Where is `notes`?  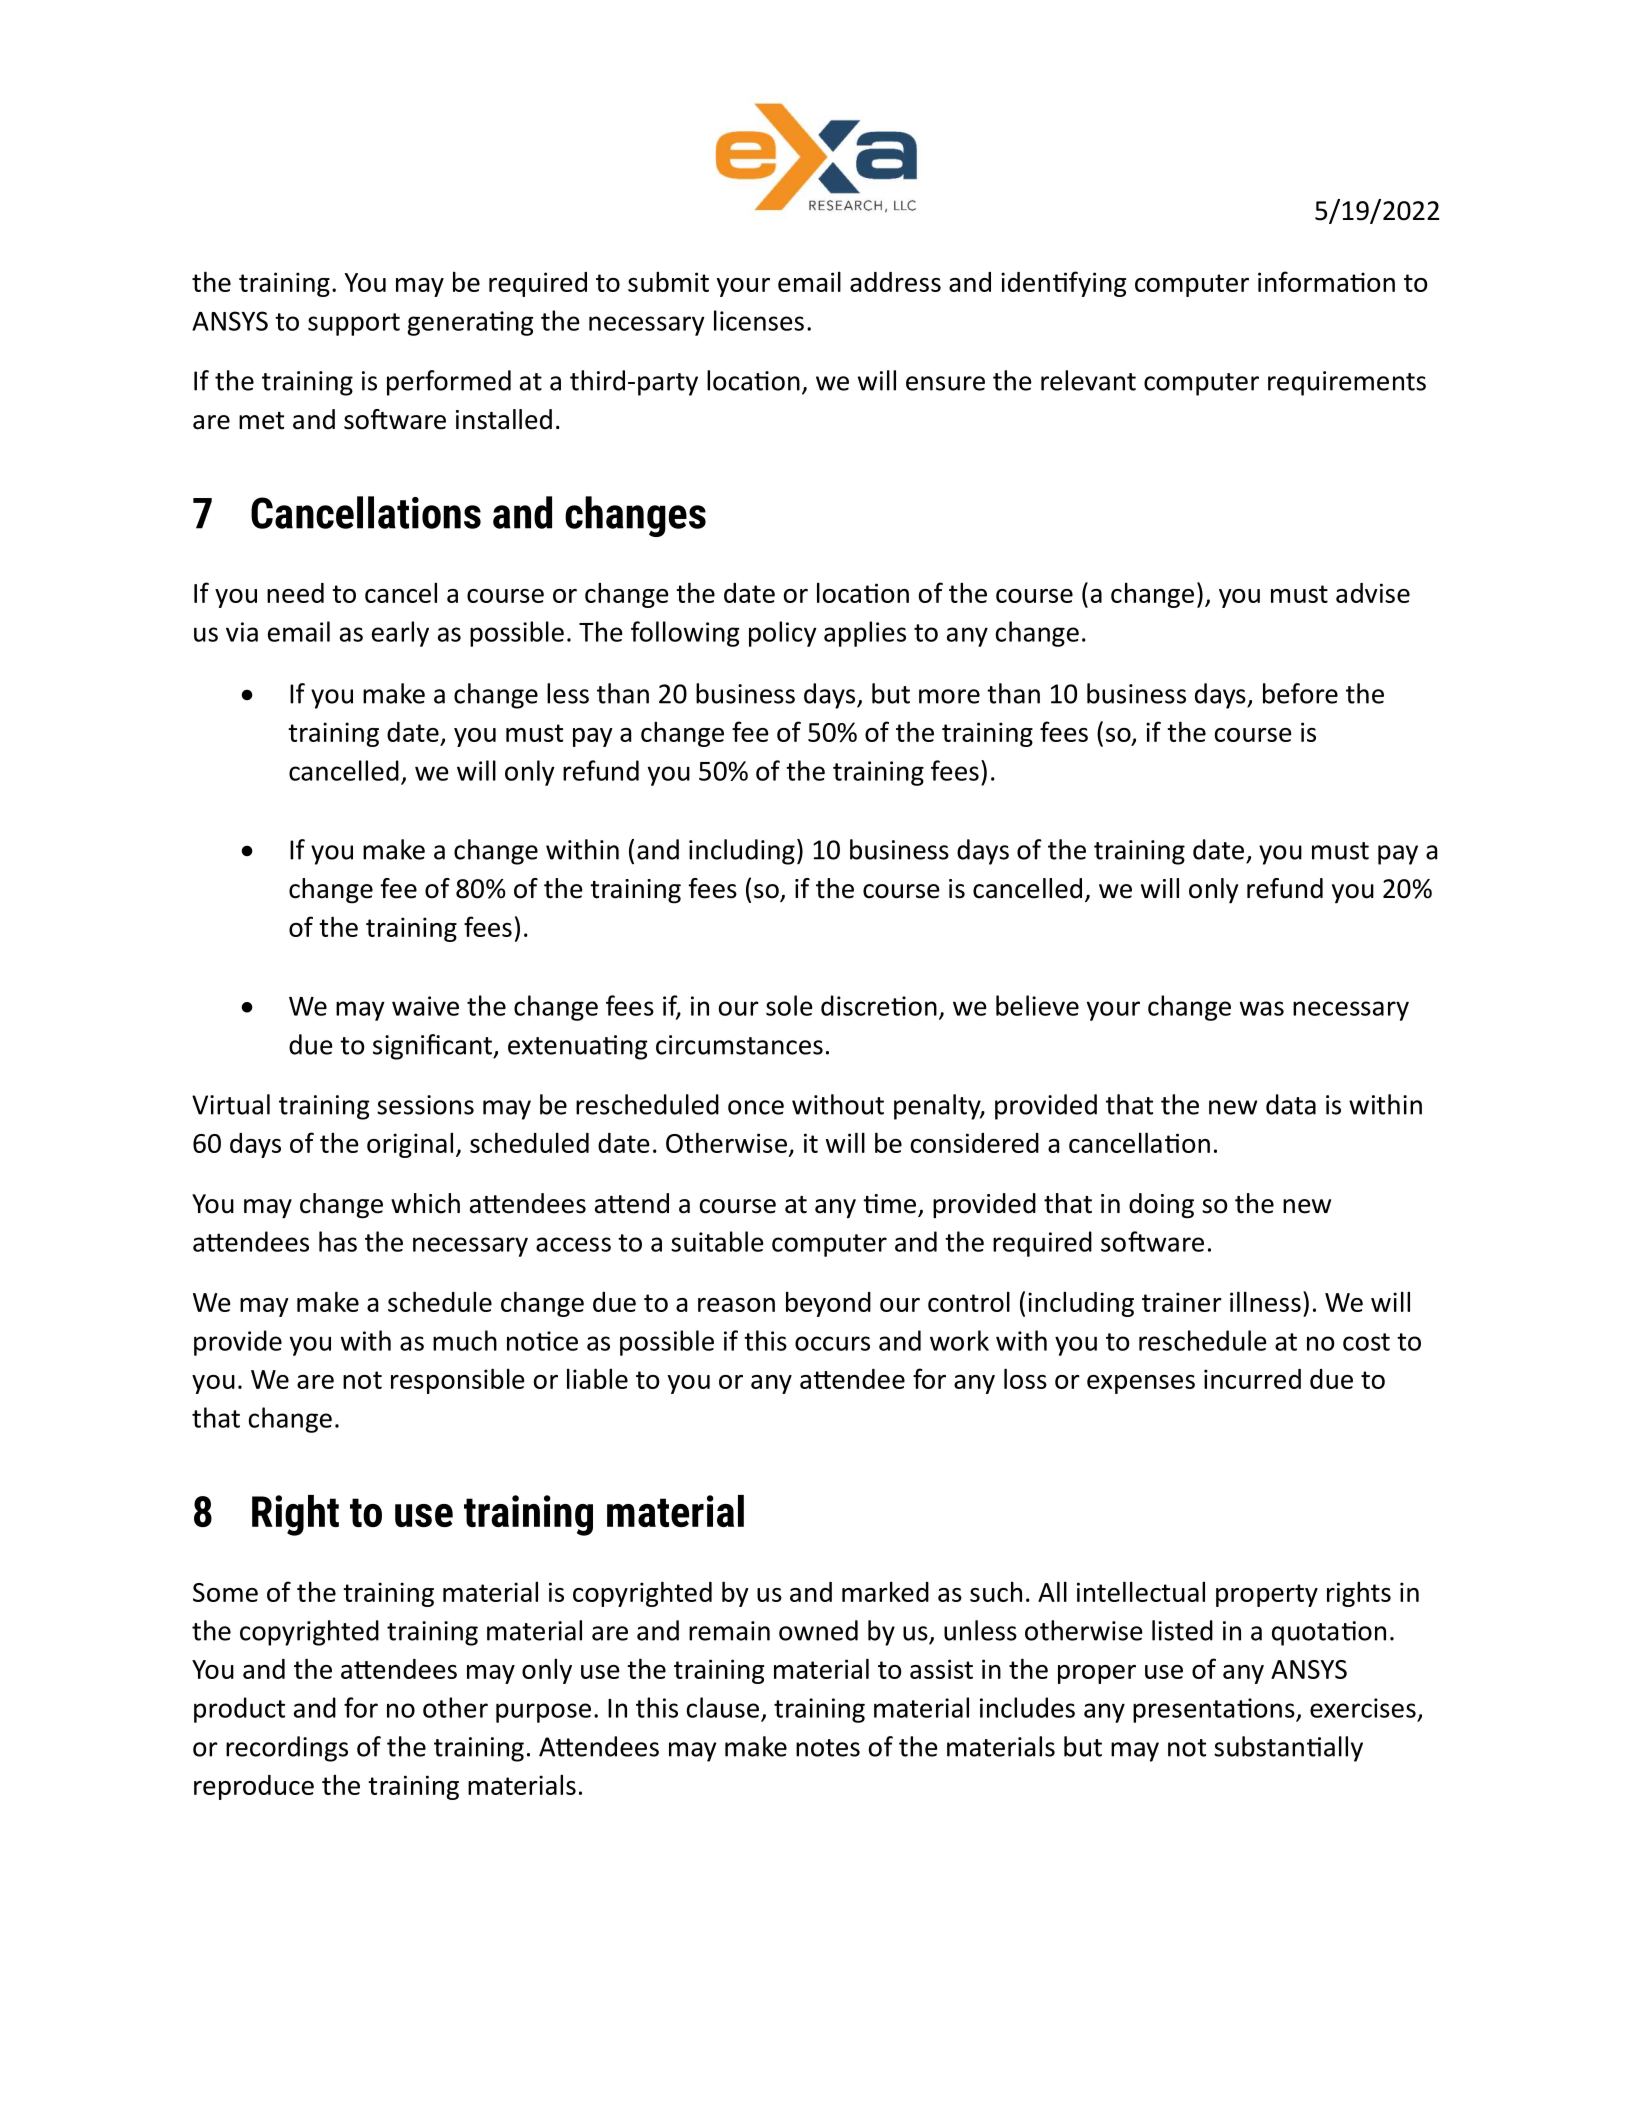 notes is located at coordinates (828, 1748).
